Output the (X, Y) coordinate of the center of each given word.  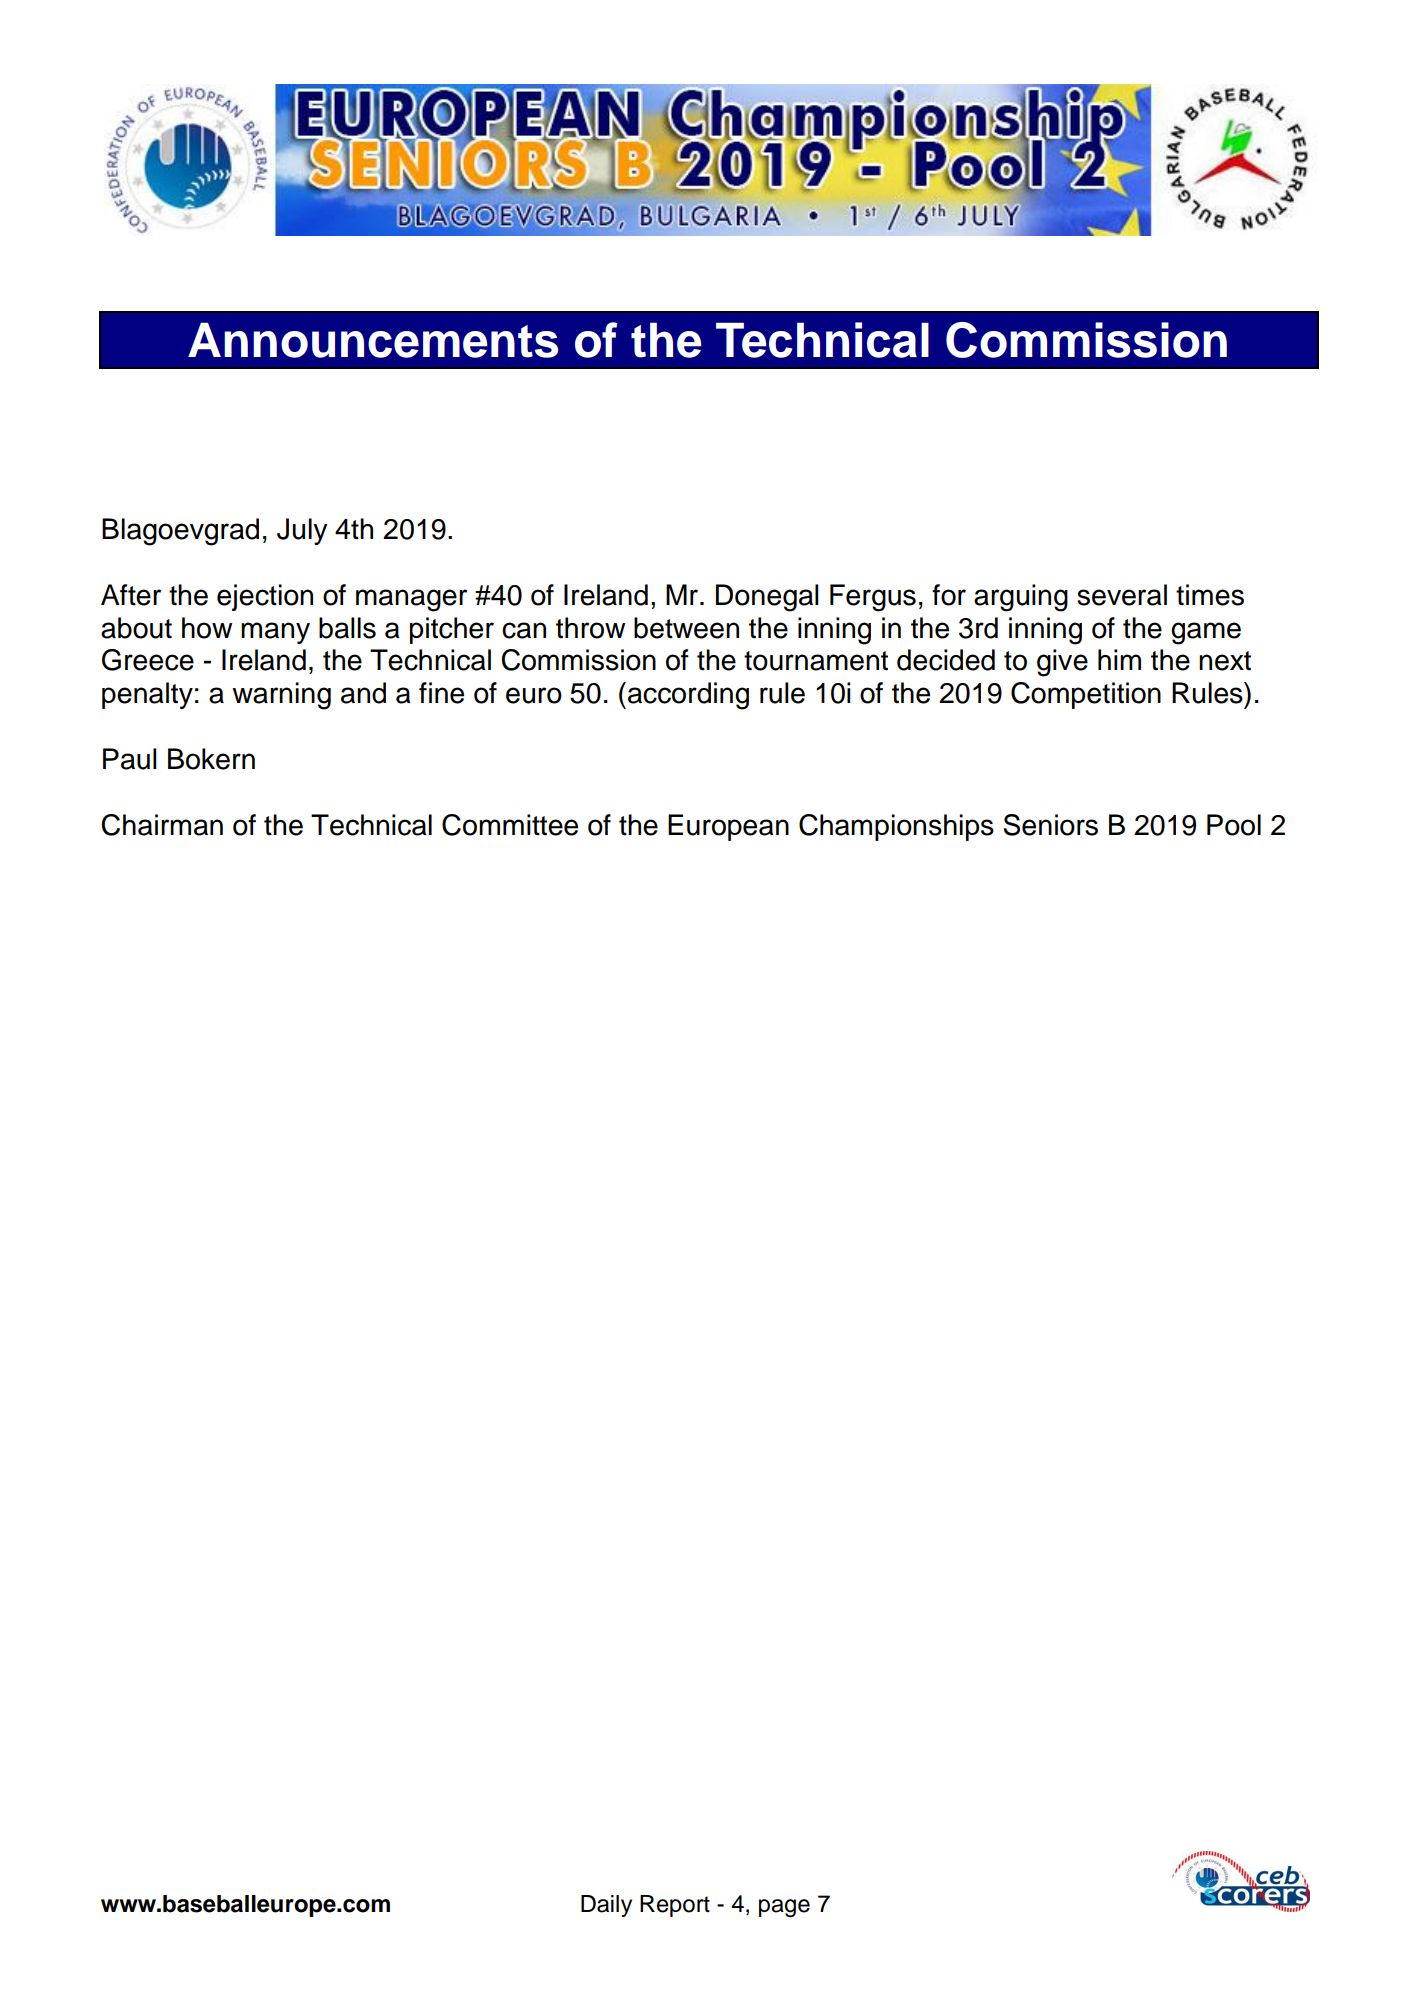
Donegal (767, 598)
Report (675, 1906)
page (784, 1908)
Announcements (373, 340)
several (1122, 595)
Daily (606, 1906)
